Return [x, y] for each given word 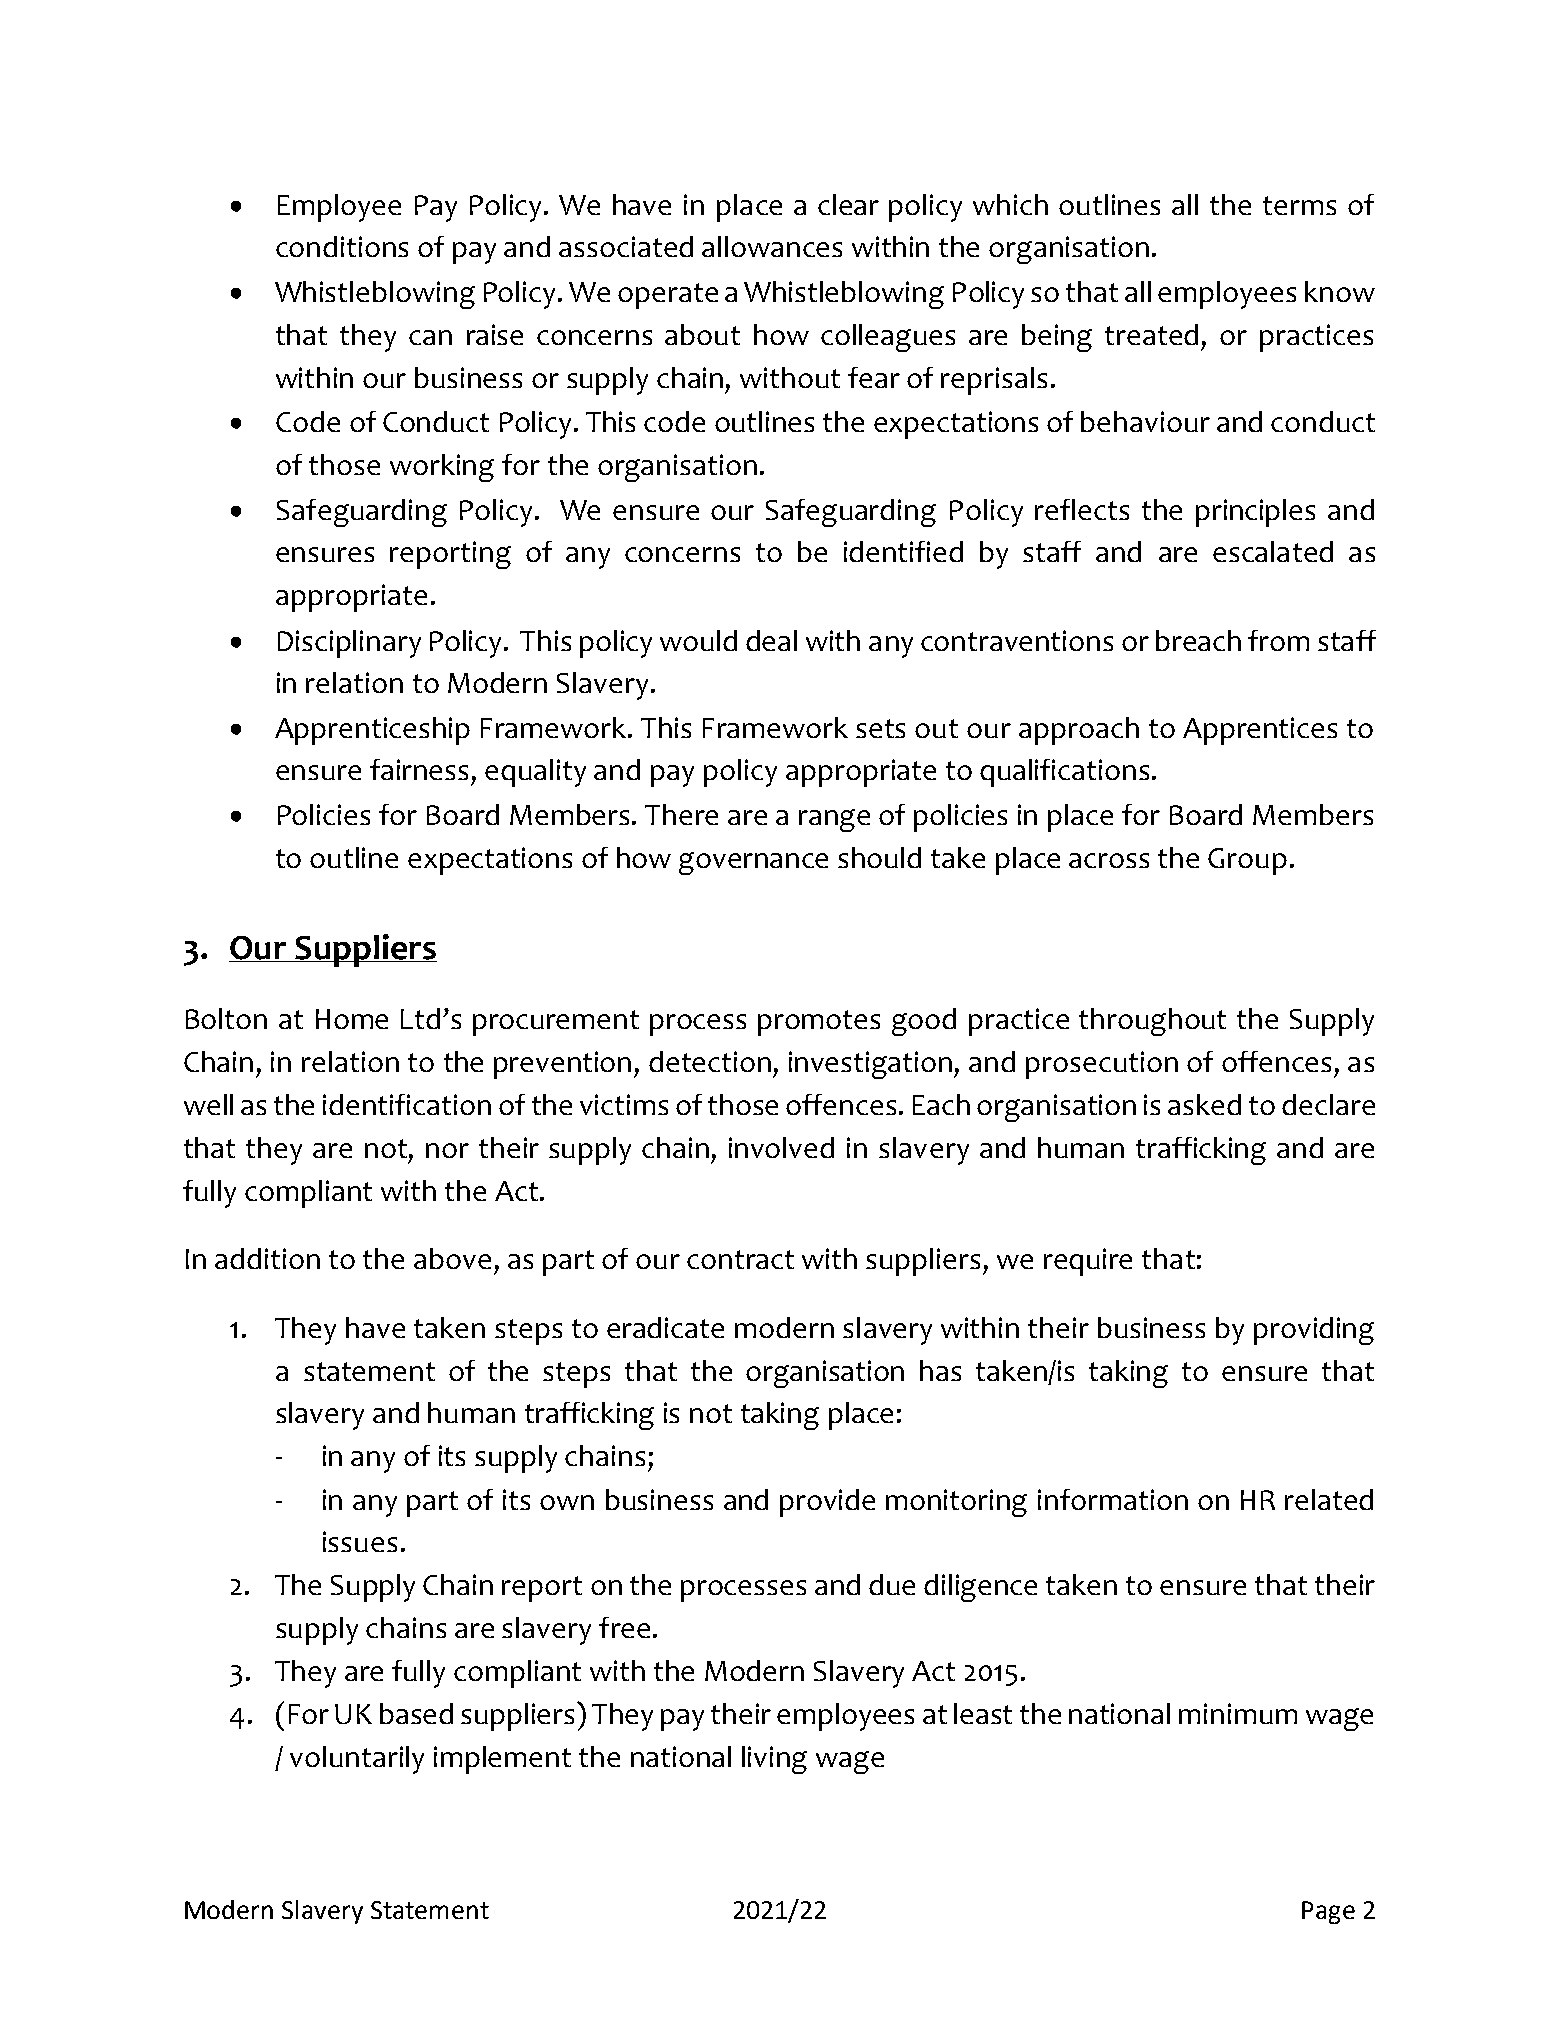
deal [771, 640]
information [1113, 1499]
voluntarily [357, 1760]
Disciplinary [349, 644]
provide [827, 1503]
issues [360, 1541]
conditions [342, 246]
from [1278, 640]
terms [1299, 205]
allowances [772, 246]
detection [710, 1061]
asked [1204, 1104]
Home [352, 1019]
